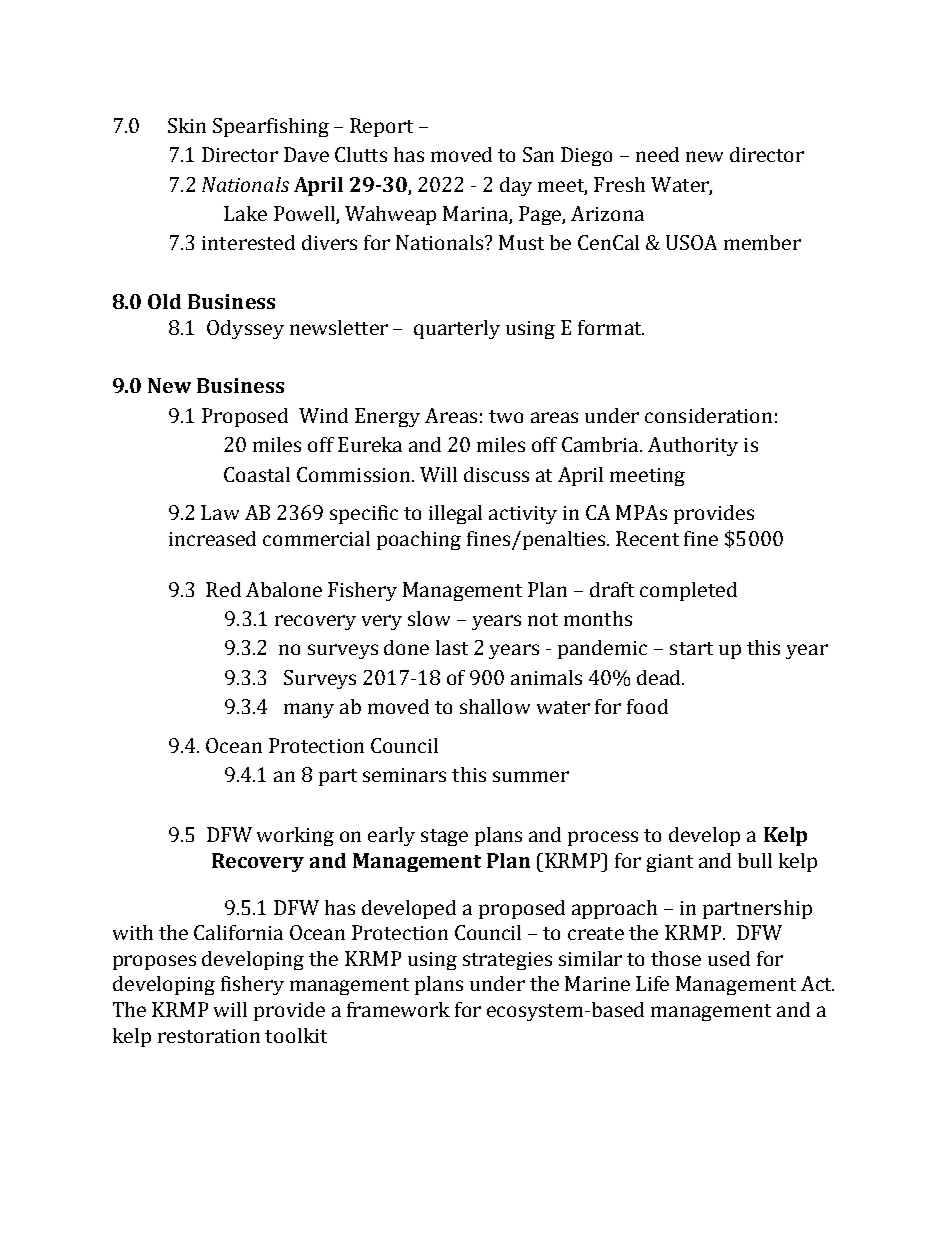 The width and height of the document is (952, 1233). What do you see at coordinates (429, 618) in the document?
I see `slow` at bounding box center [429, 618].
